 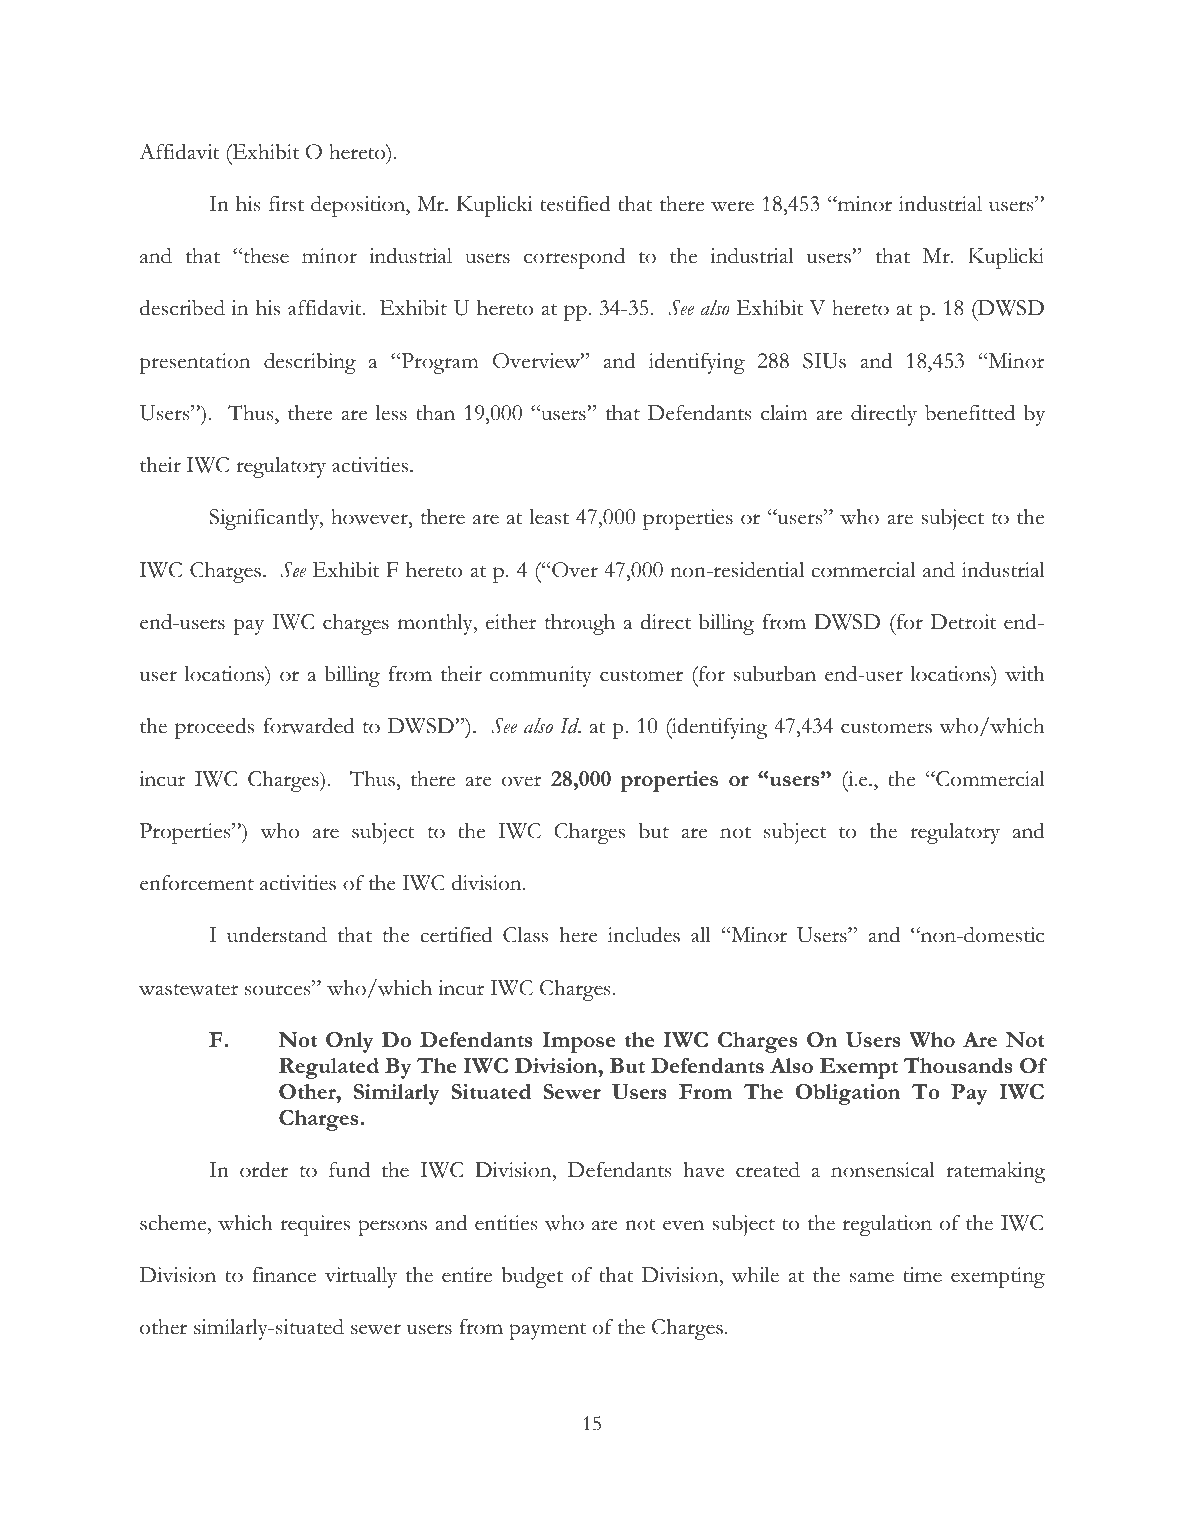 I want to click on time, so click(x=922, y=1275).
